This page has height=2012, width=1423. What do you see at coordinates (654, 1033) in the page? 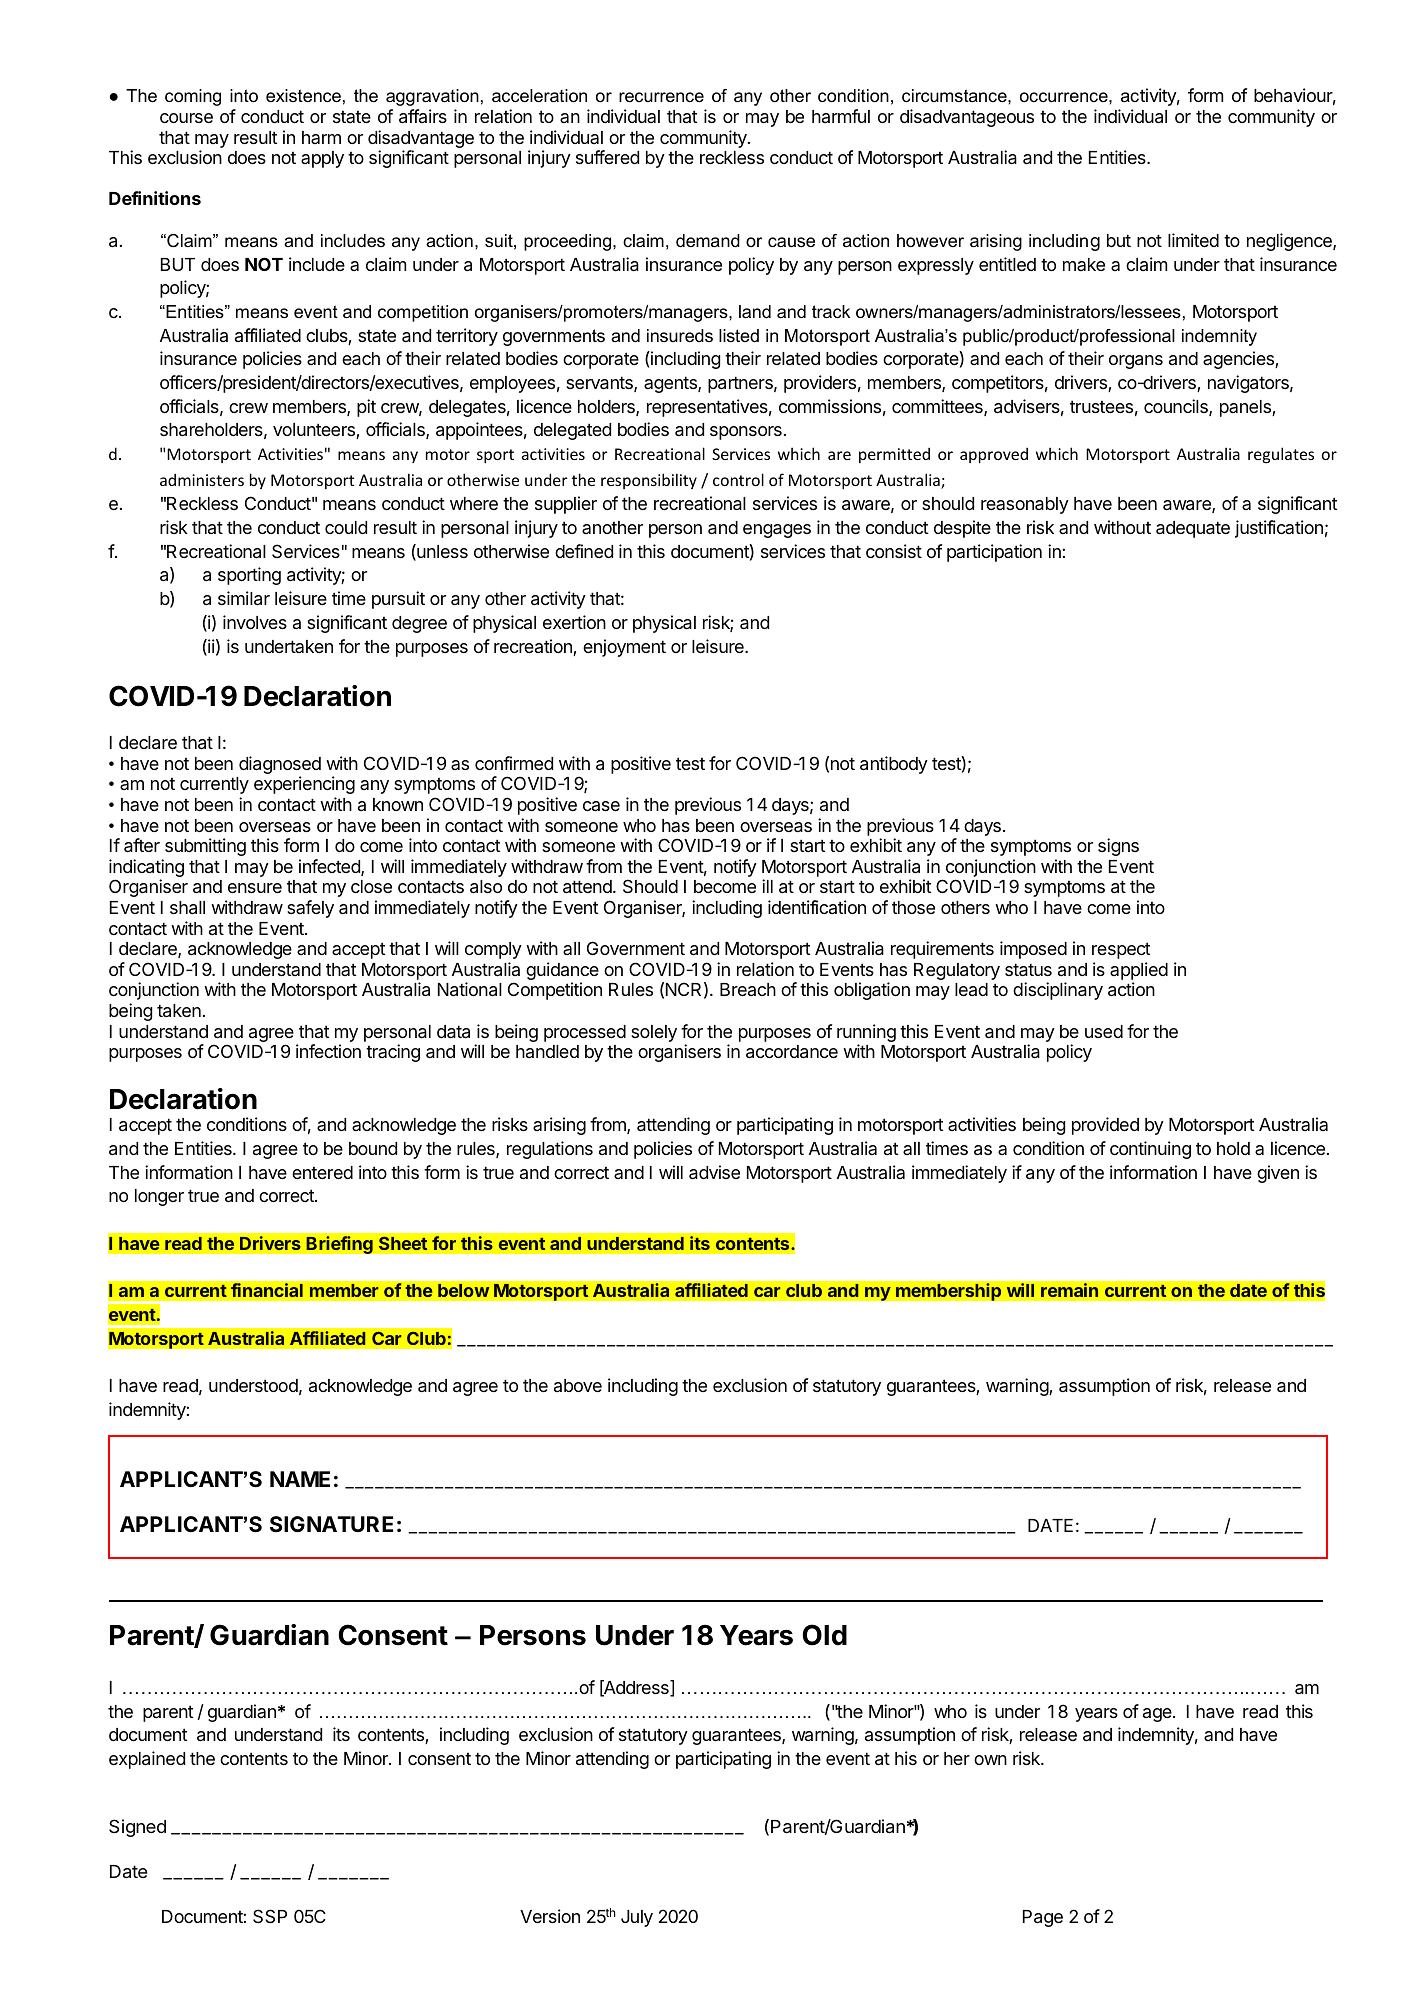
I see `solely` at bounding box center [654, 1033].
